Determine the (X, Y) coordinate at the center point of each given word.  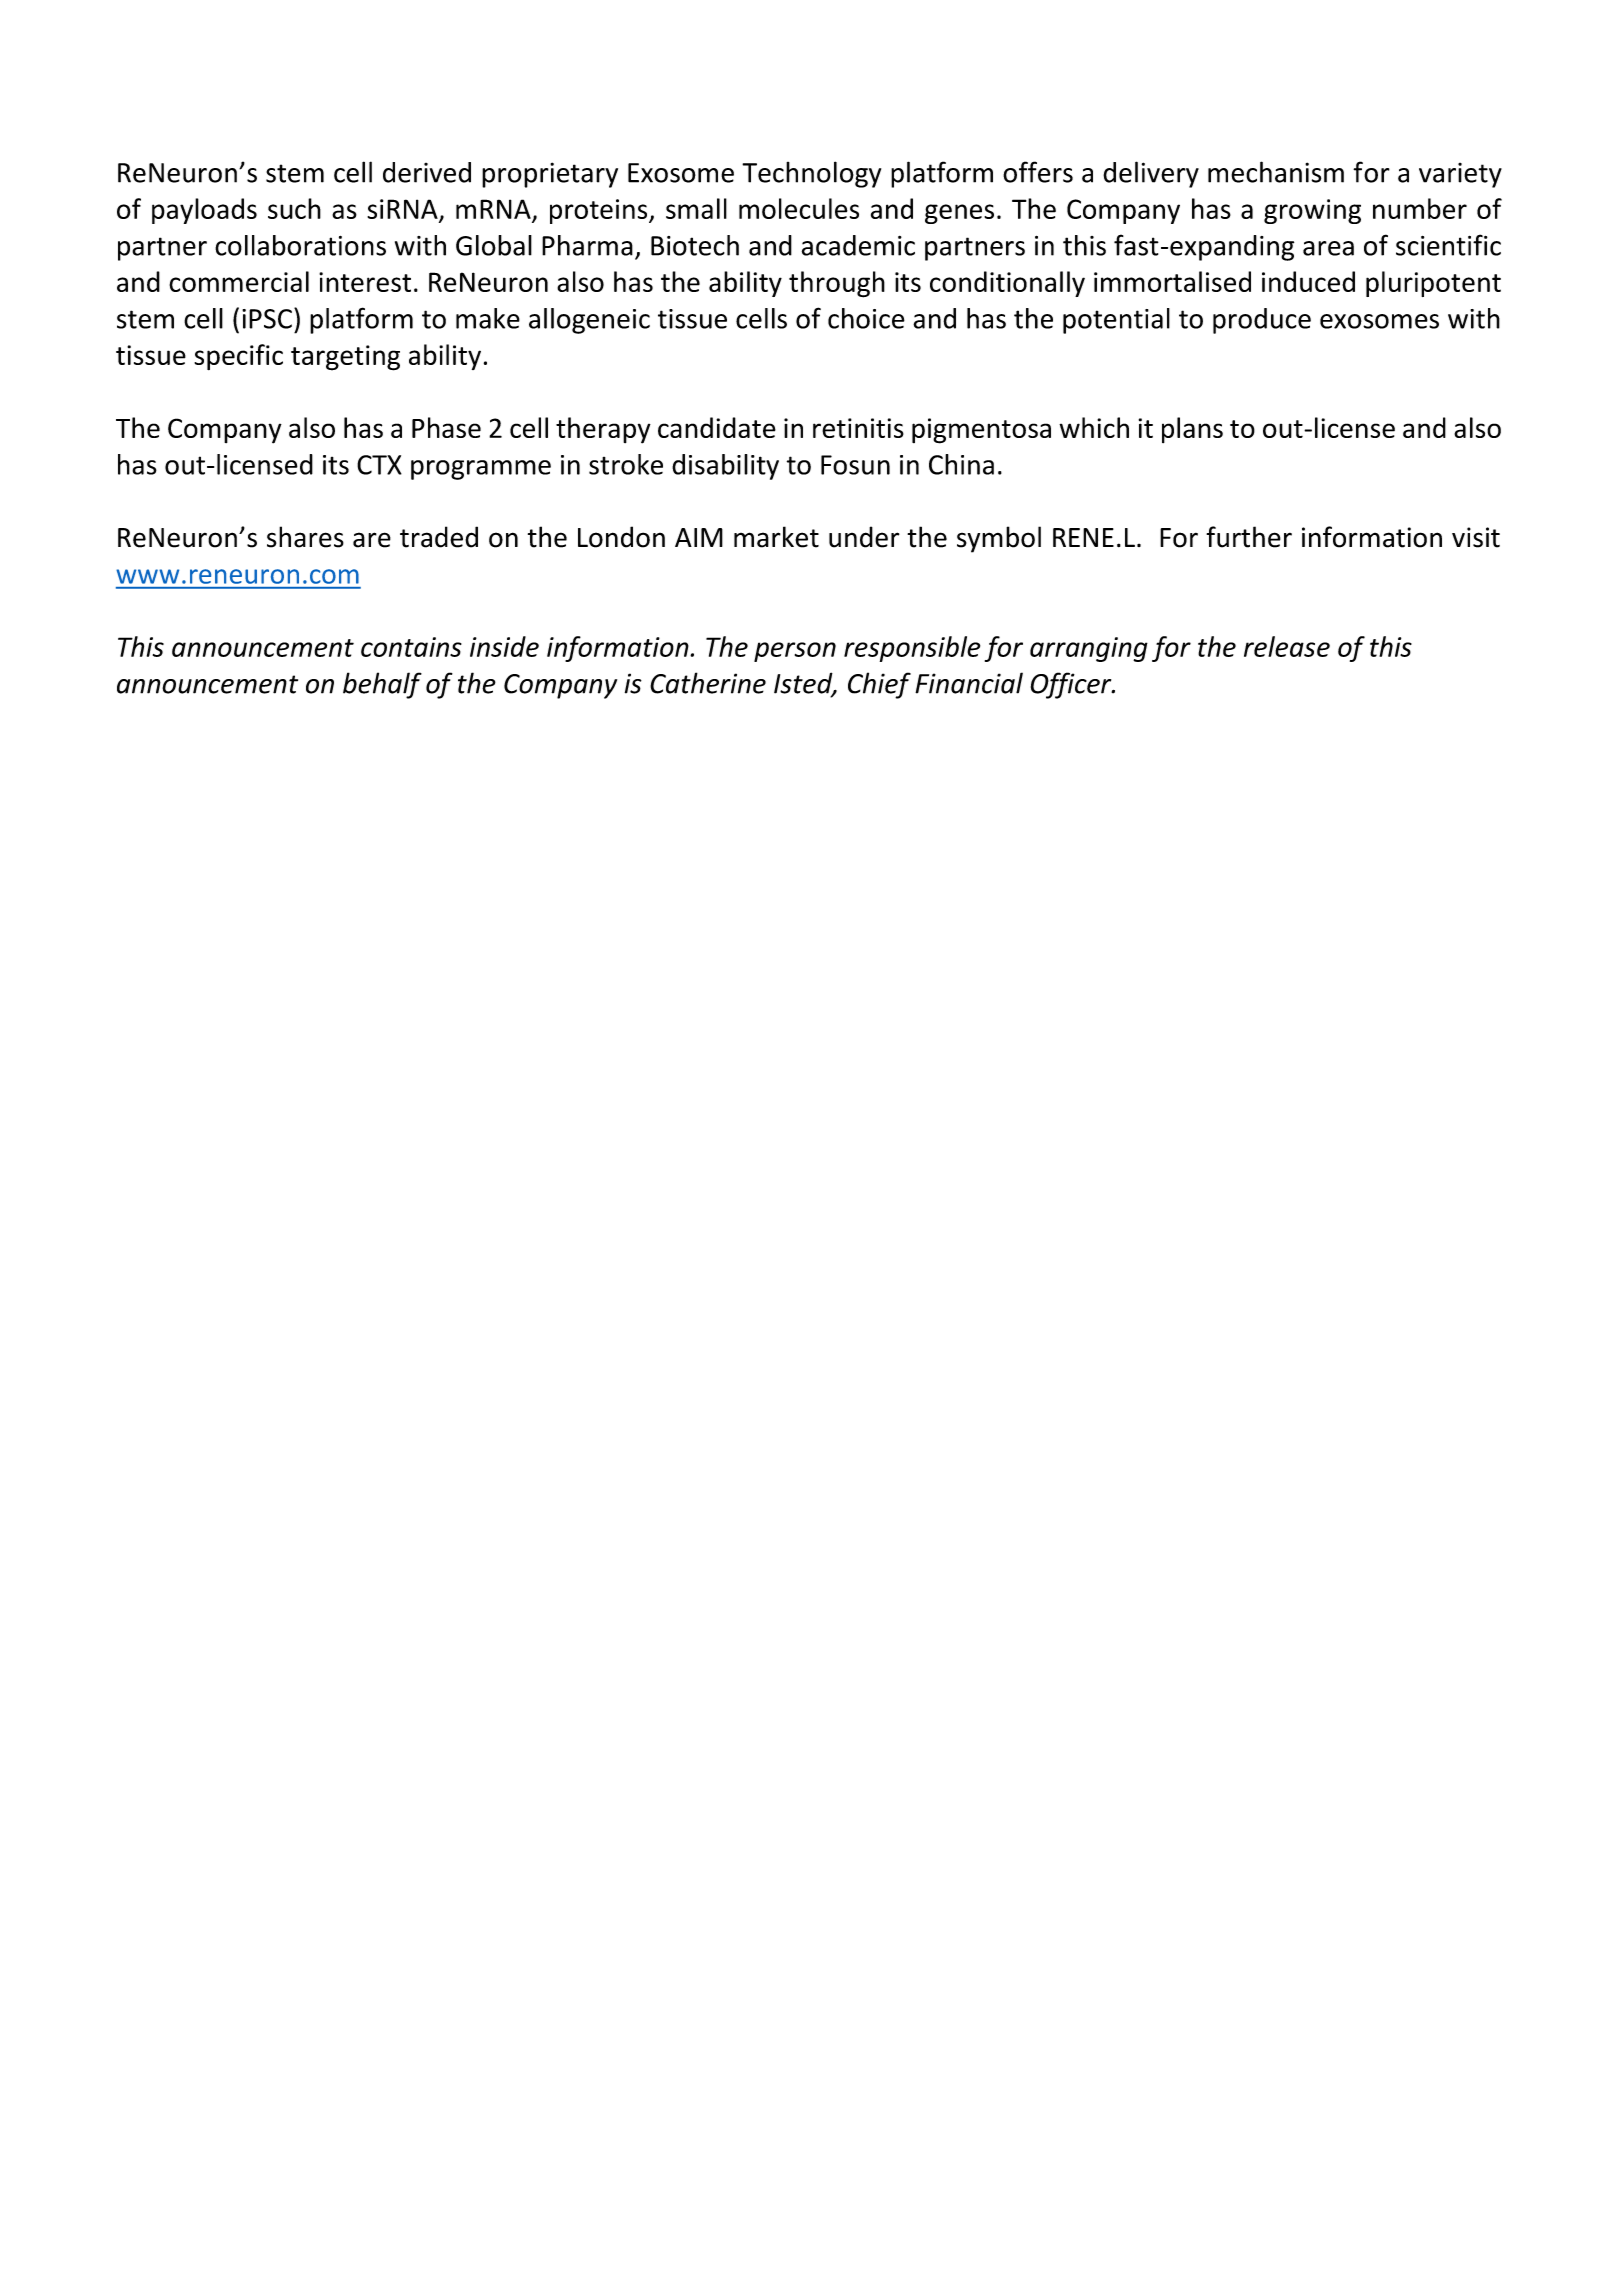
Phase (446, 427)
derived (427, 172)
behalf (382, 685)
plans (1192, 430)
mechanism (1276, 172)
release (1287, 646)
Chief (879, 685)
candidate (717, 427)
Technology (811, 174)
